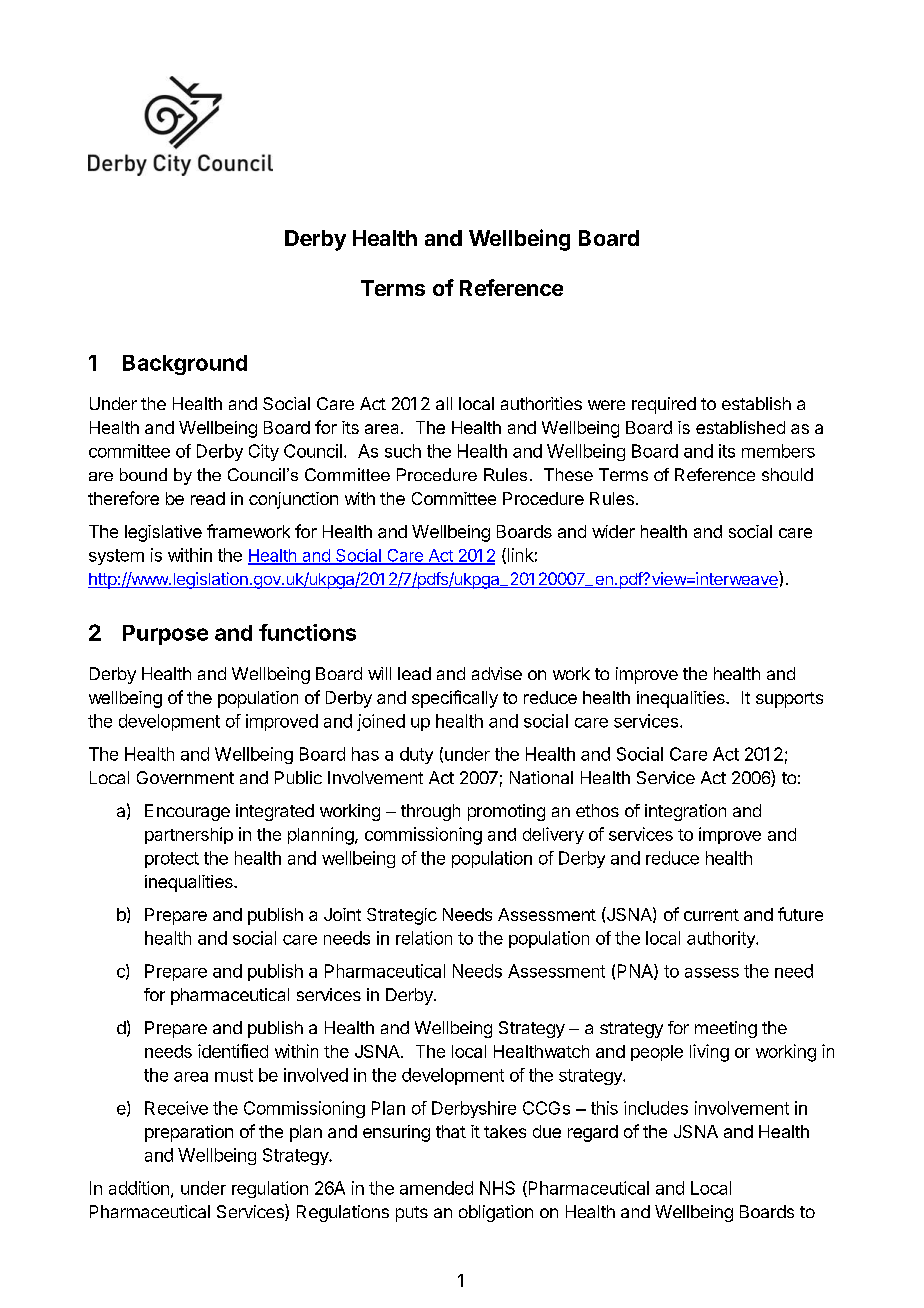 This screenshot has height=1308, width=924. What do you see at coordinates (165, 635) in the screenshot?
I see `Purpose` at bounding box center [165, 635].
